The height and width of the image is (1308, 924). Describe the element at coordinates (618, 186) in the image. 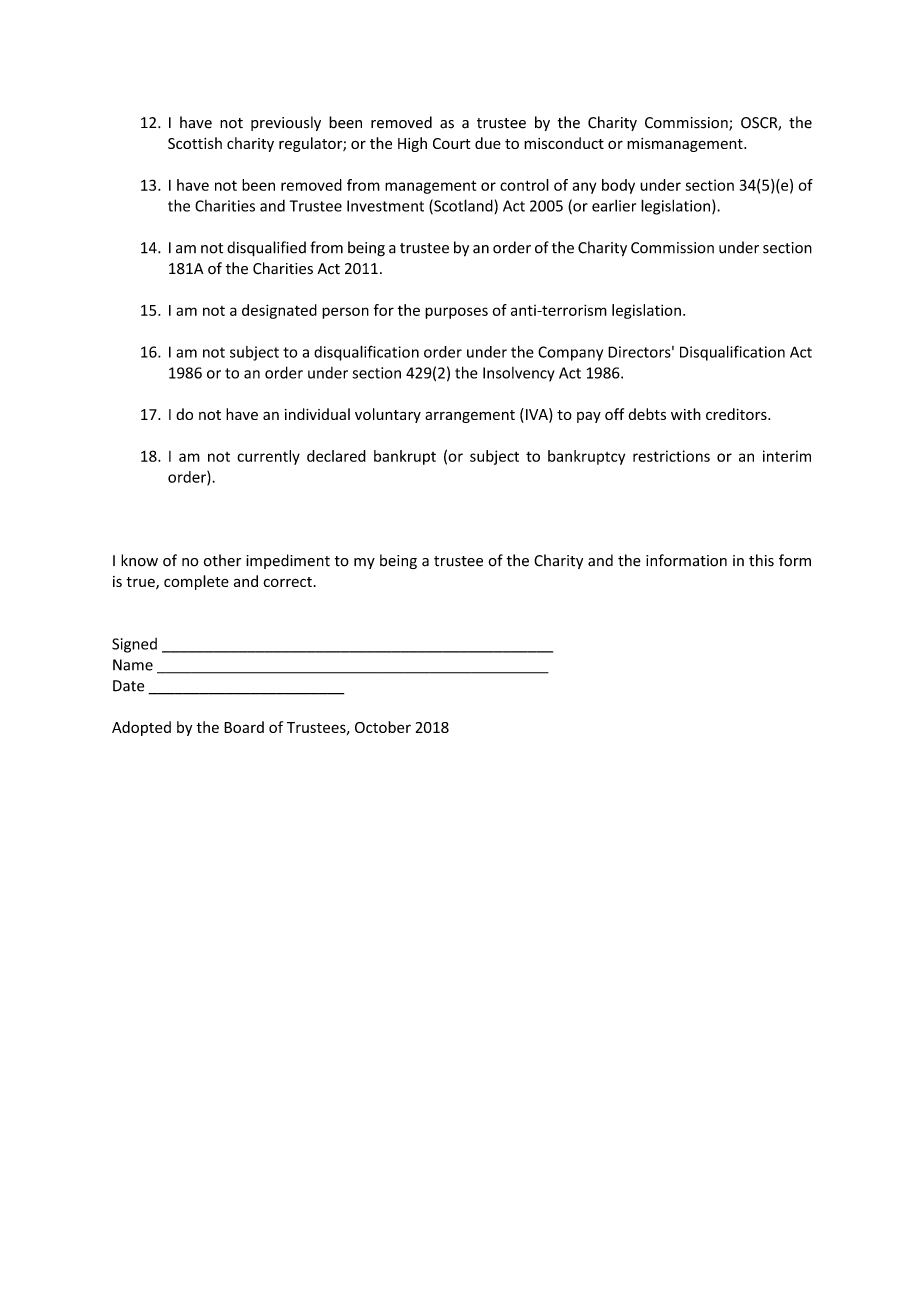

I see `body` at that location.
